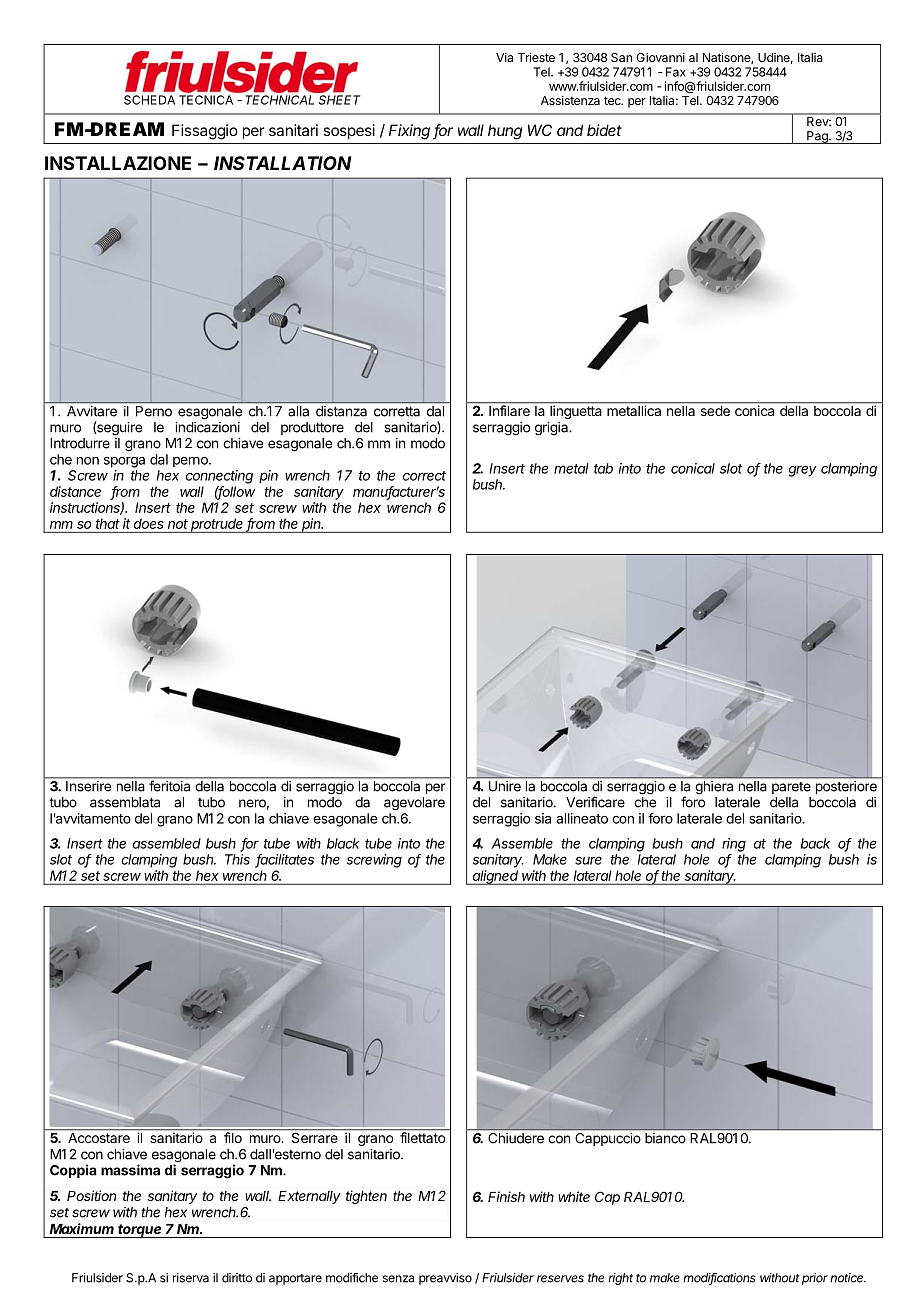 This screenshot has width=924, height=1308. Describe the element at coordinates (140, 1231) in the screenshot. I see `torque` at that location.
